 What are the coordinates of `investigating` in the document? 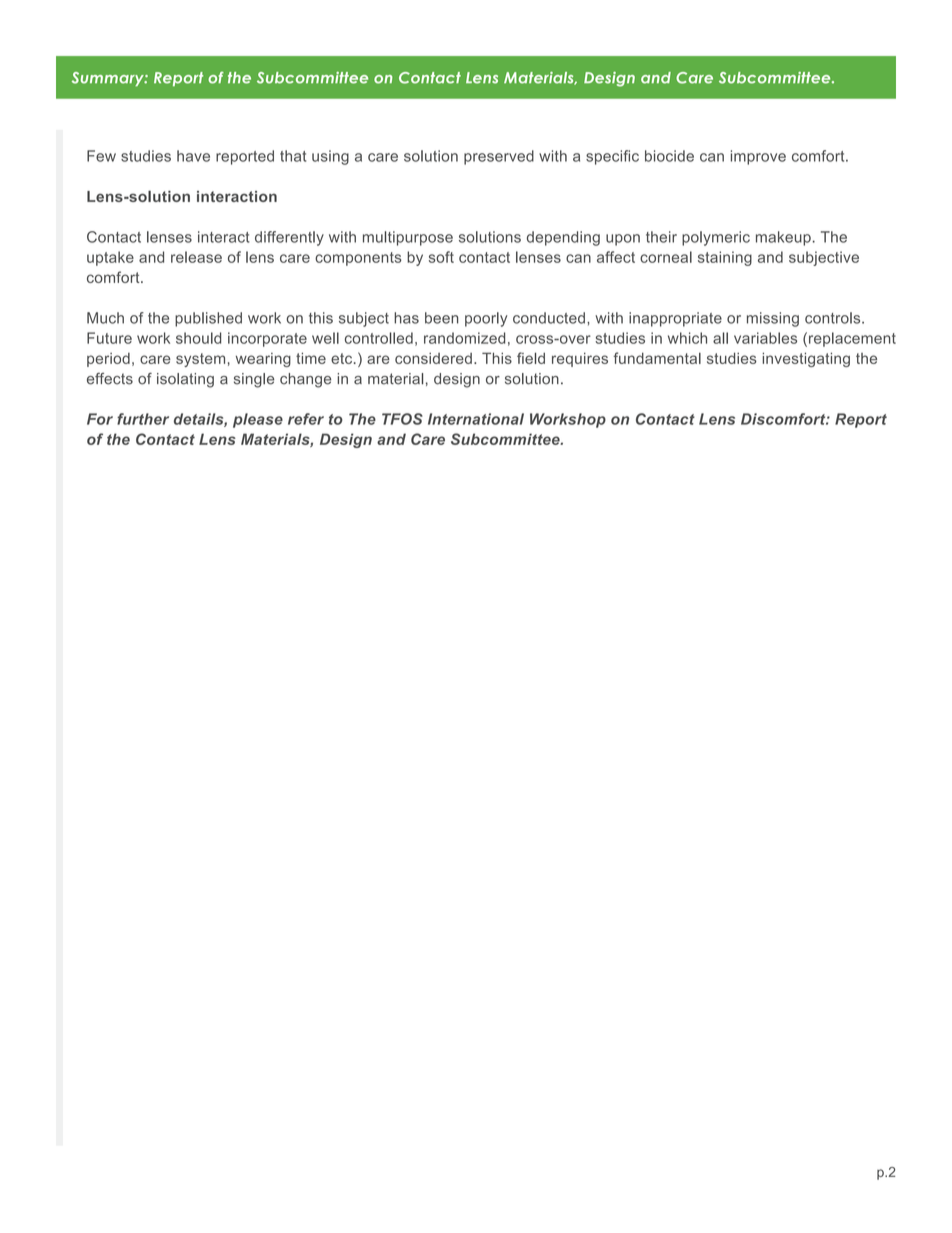 It's located at (806, 359).
